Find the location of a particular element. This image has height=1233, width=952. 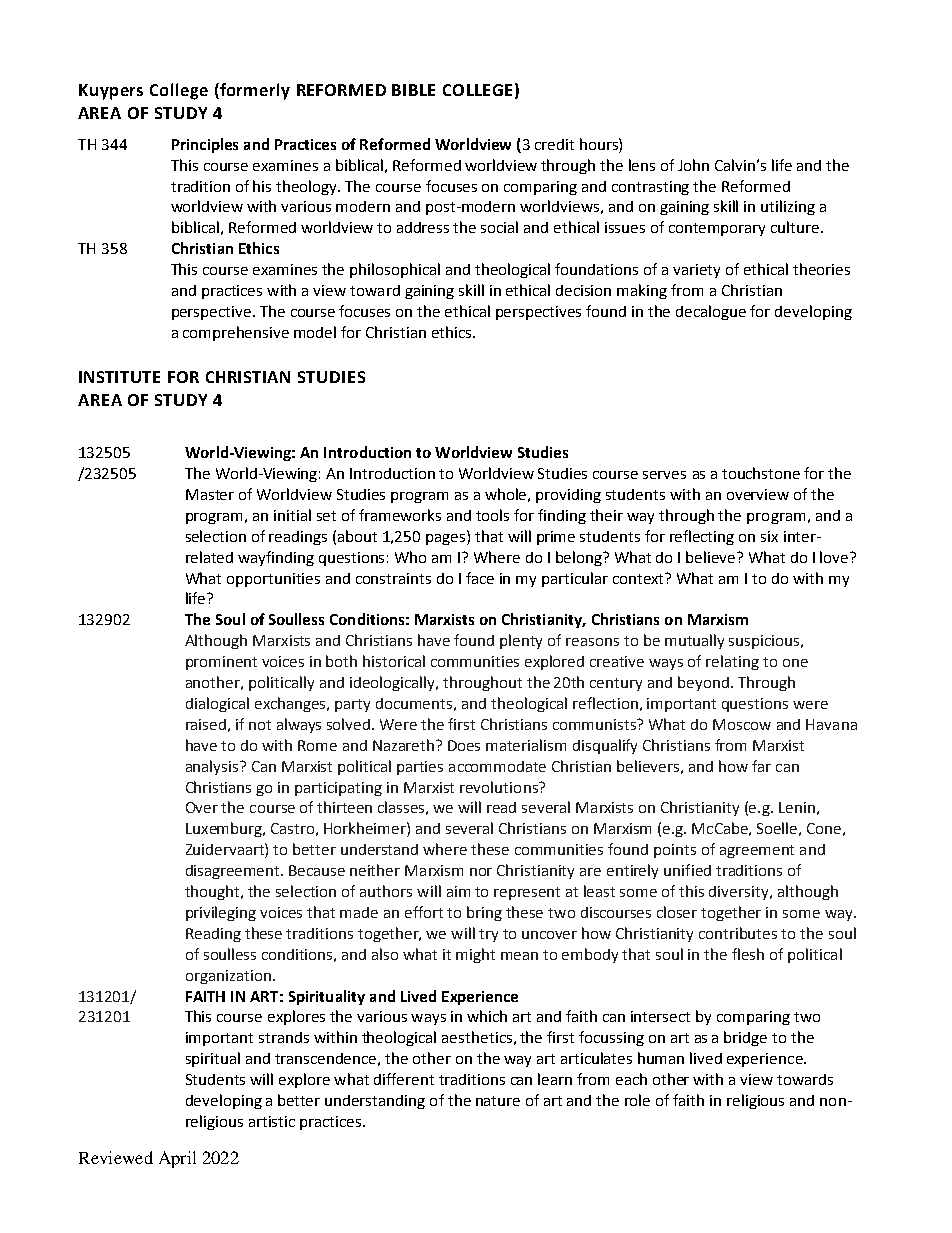

decalogue is located at coordinates (711, 312).
